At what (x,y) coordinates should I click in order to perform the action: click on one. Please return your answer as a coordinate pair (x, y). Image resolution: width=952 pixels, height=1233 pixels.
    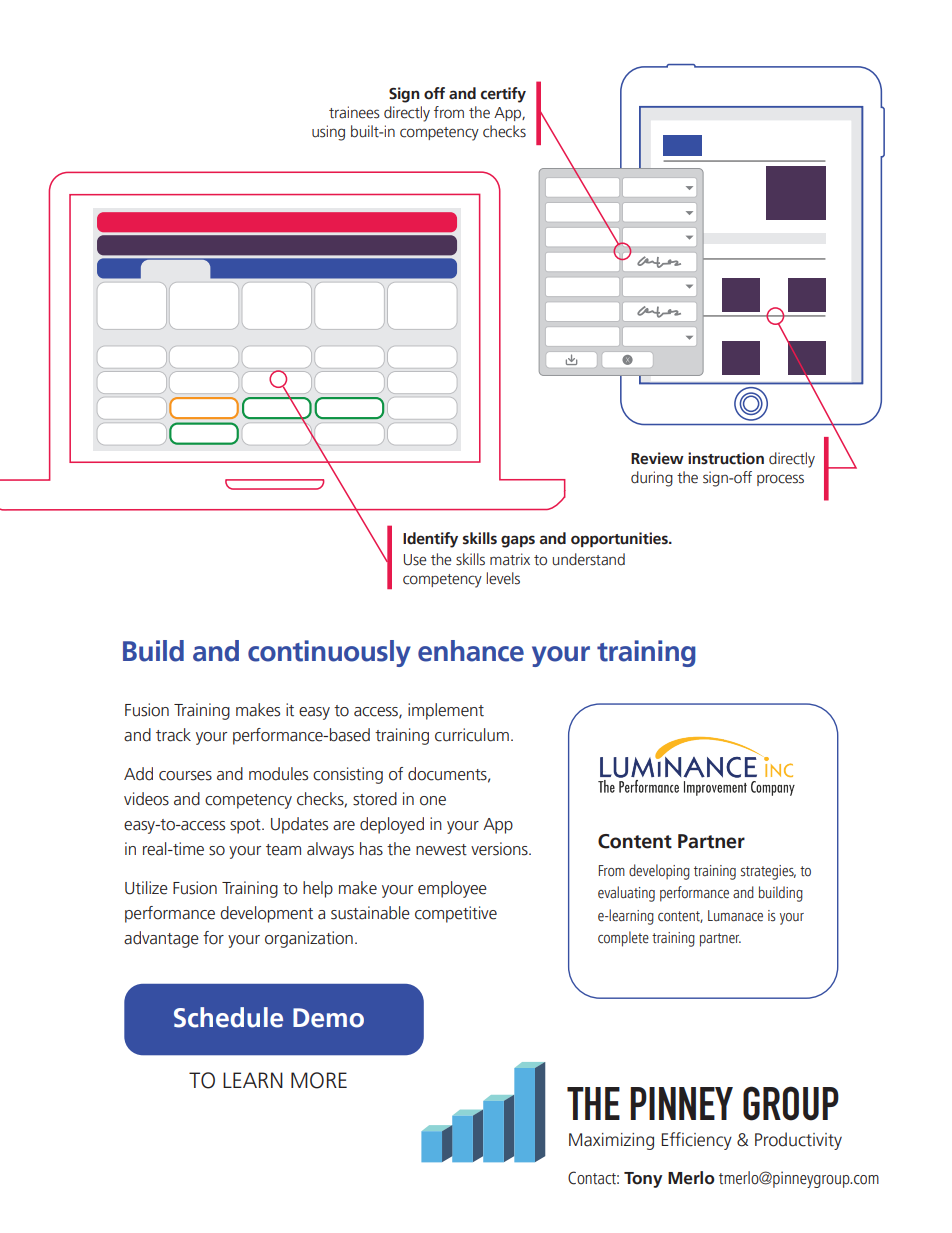
    Looking at the image, I should click on (433, 801).
